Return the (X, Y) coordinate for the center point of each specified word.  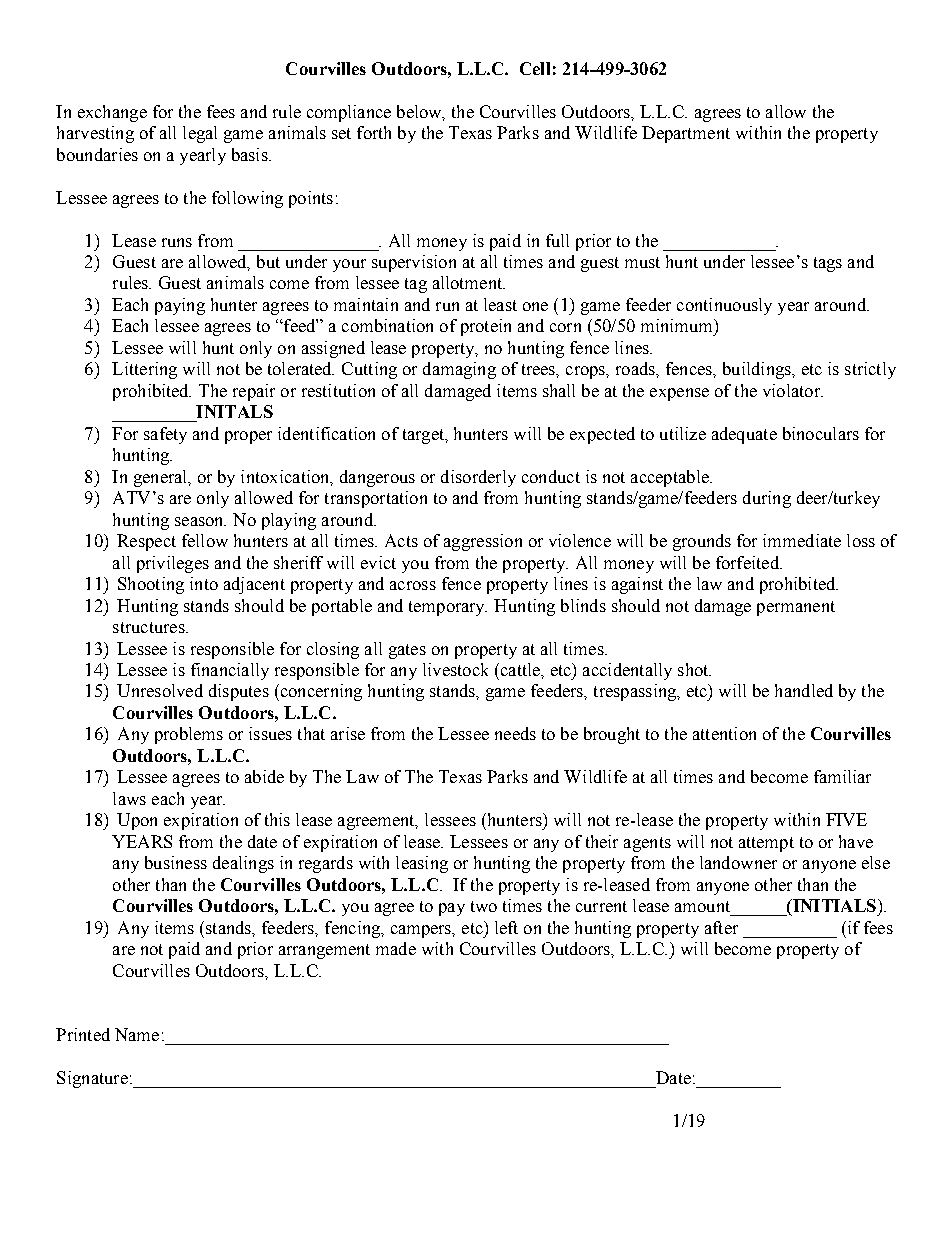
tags (828, 264)
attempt (766, 844)
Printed (83, 1034)
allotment (469, 282)
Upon (137, 821)
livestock (455, 669)
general (162, 478)
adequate (744, 435)
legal (200, 134)
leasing (422, 864)
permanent (796, 608)
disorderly (478, 478)
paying (180, 306)
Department (686, 134)
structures (150, 627)
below (420, 112)
